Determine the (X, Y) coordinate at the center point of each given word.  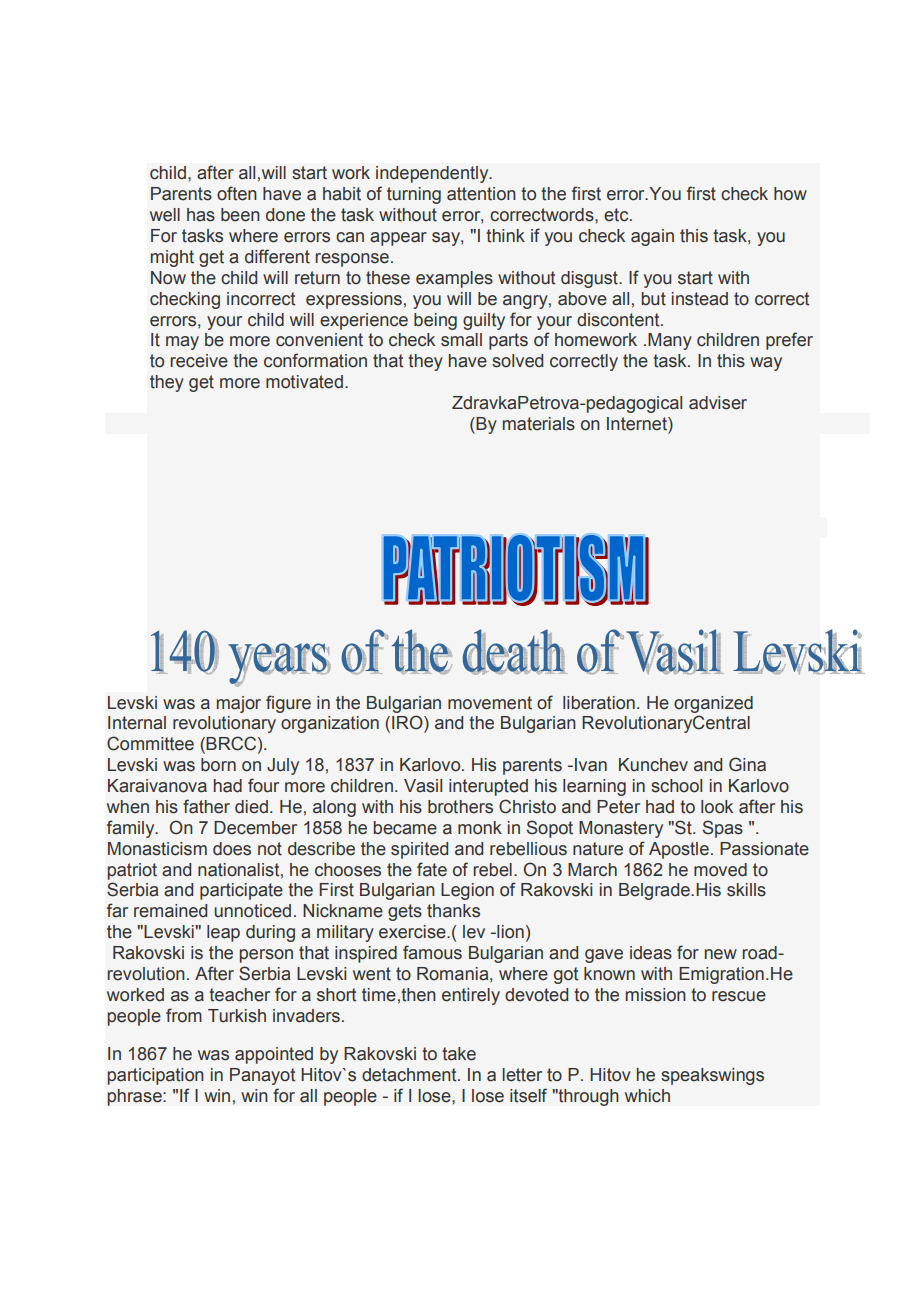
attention (481, 194)
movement (490, 703)
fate (432, 869)
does (232, 849)
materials (539, 424)
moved (720, 870)
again (652, 237)
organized (713, 704)
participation (156, 1076)
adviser (718, 403)
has (201, 215)
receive (199, 361)
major (239, 704)
